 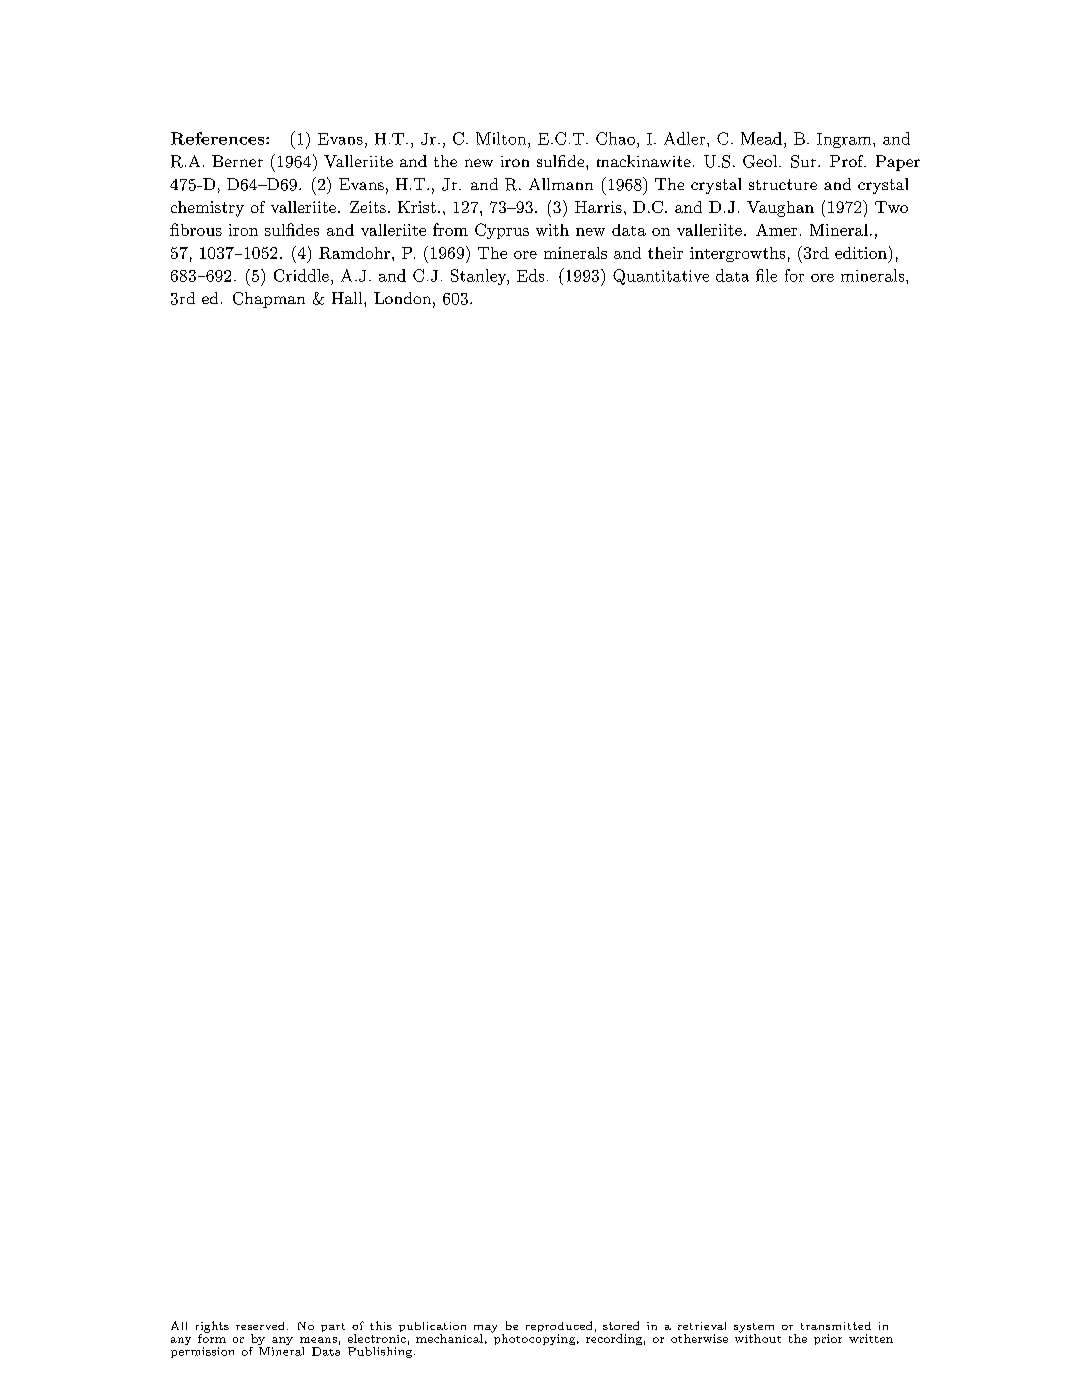 I want to click on Eds, so click(x=530, y=275).
